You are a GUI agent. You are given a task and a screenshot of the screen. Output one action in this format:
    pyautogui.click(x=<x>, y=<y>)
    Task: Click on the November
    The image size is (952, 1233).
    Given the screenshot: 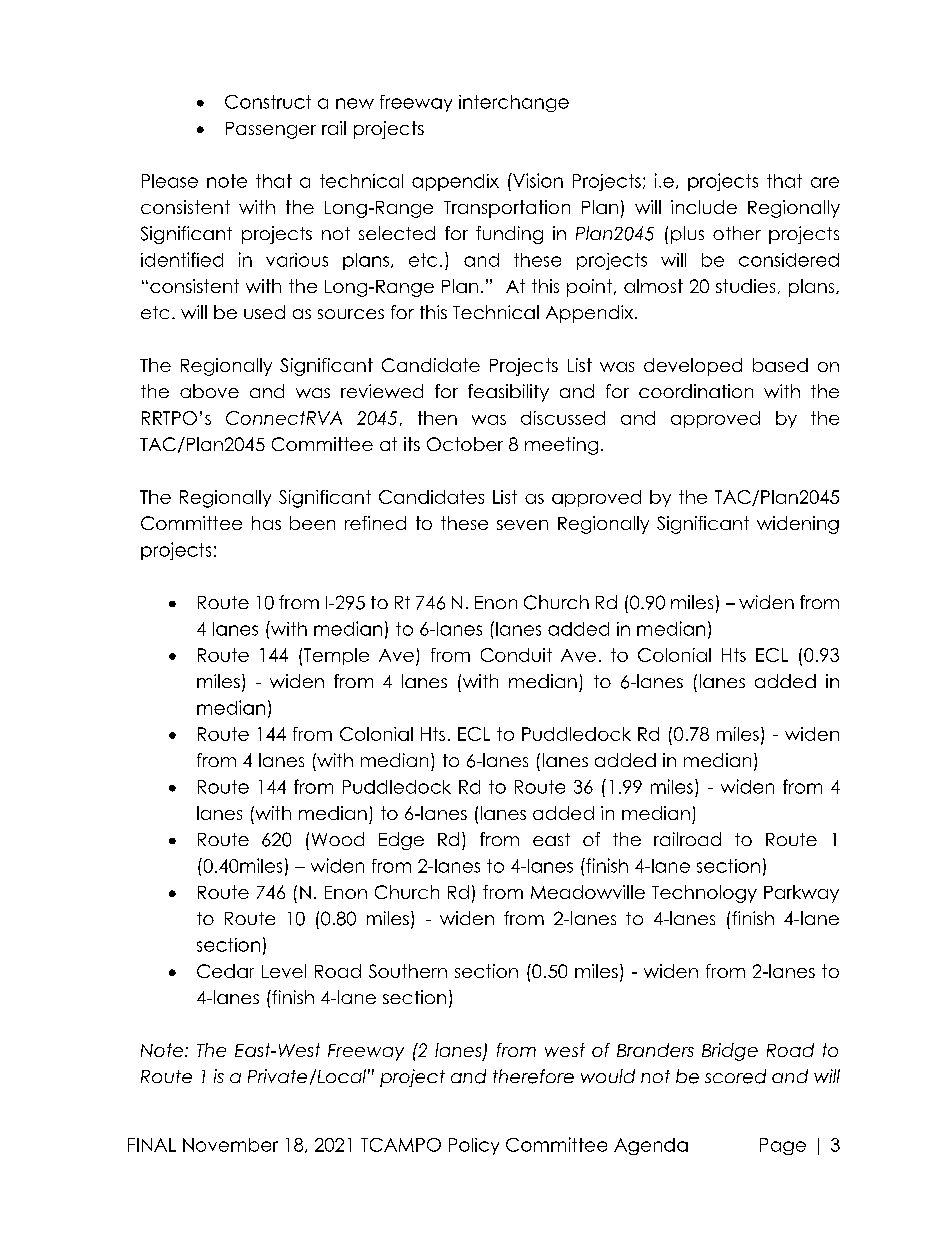 What is the action you would take?
    pyautogui.click(x=230, y=1145)
